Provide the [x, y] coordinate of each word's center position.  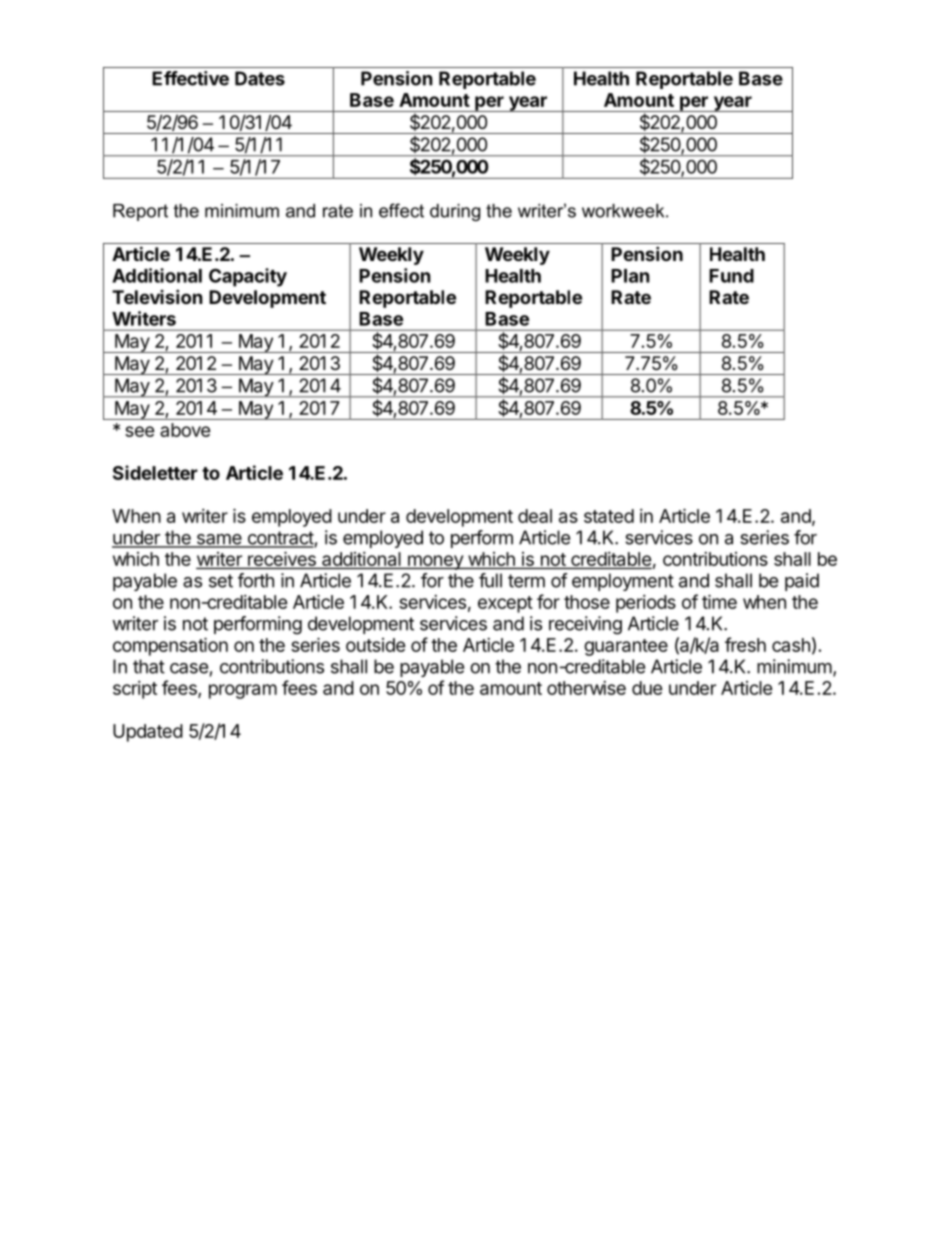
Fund [731, 276]
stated [609, 516]
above [185, 430]
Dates [260, 78]
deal [535, 516]
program [243, 691]
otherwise [586, 688]
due [647, 688]
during [455, 212]
